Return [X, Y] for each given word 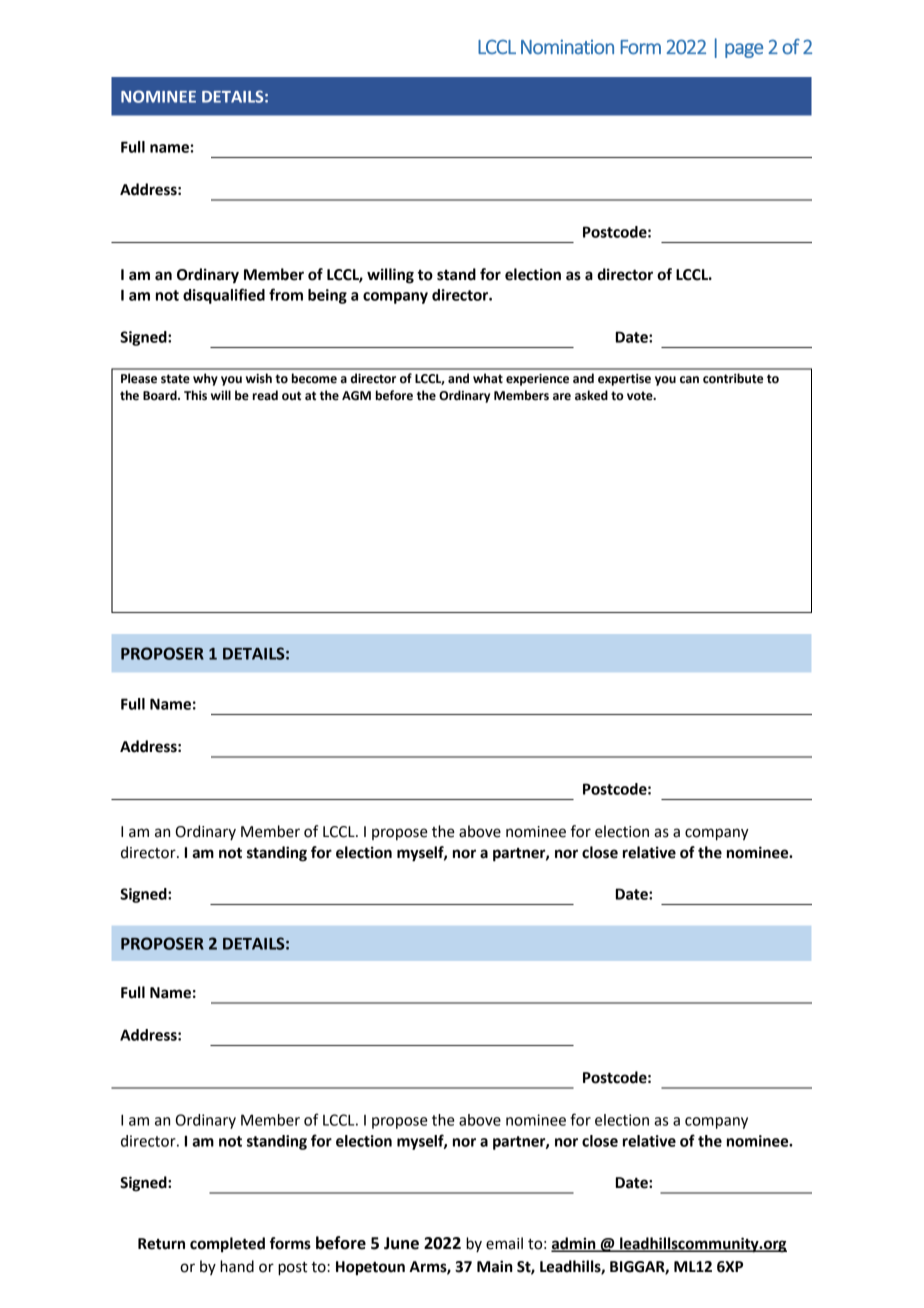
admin [574, 1244]
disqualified [224, 296]
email [504, 1243]
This [195, 395]
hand [237, 1266]
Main [495, 1266]
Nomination [567, 47]
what [488, 378]
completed [227, 1245]
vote [641, 396]
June [401, 1243]
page [744, 50]
